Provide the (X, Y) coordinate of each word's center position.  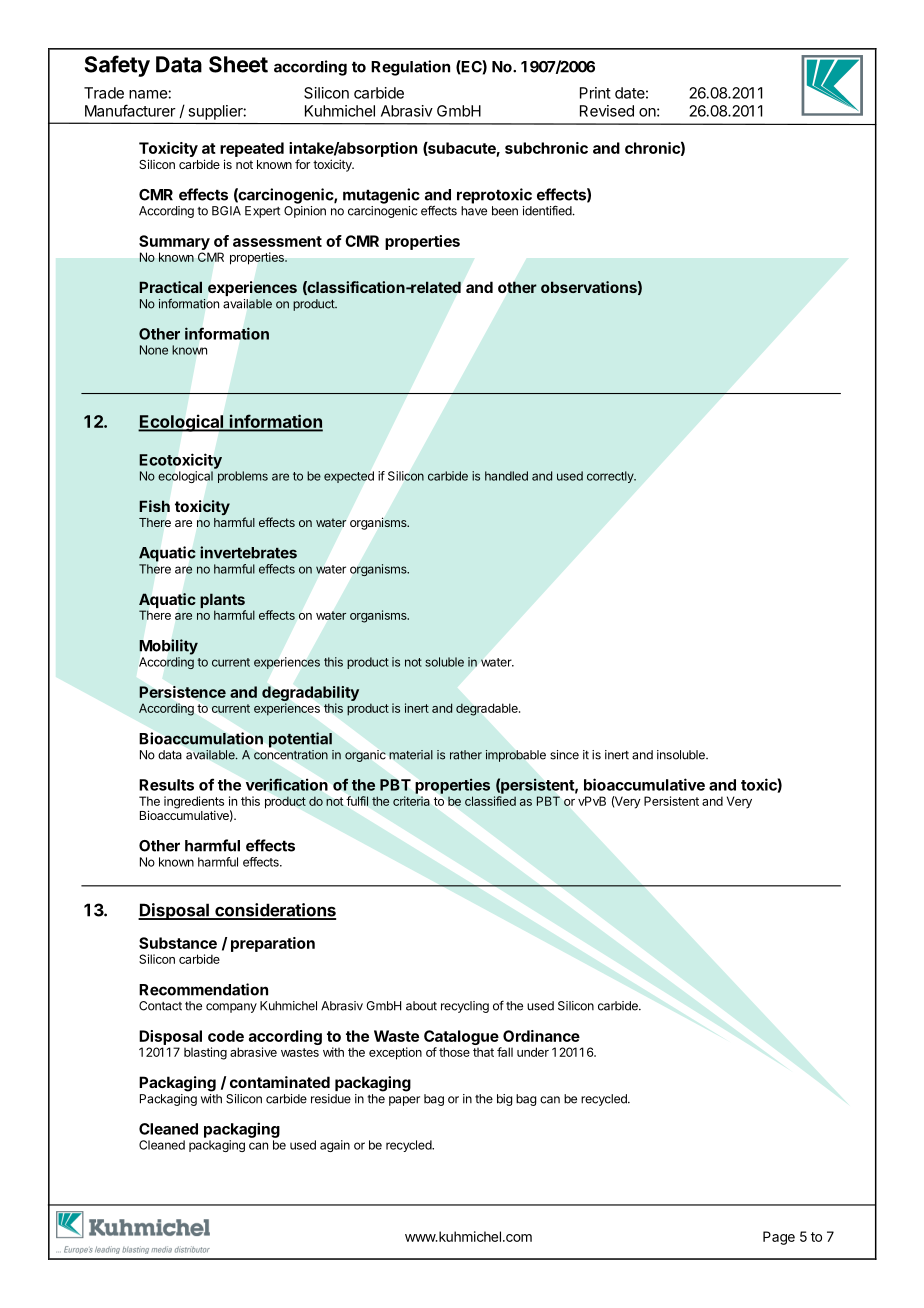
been (505, 211)
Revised (607, 111)
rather (466, 755)
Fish (154, 506)
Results (166, 785)
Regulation (410, 68)
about (421, 1006)
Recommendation (203, 989)
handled (506, 476)
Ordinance (541, 1036)
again (335, 1146)
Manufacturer (130, 110)
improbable (516, 756)
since (564, 755)
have (474, 211)
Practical (170, 287)
